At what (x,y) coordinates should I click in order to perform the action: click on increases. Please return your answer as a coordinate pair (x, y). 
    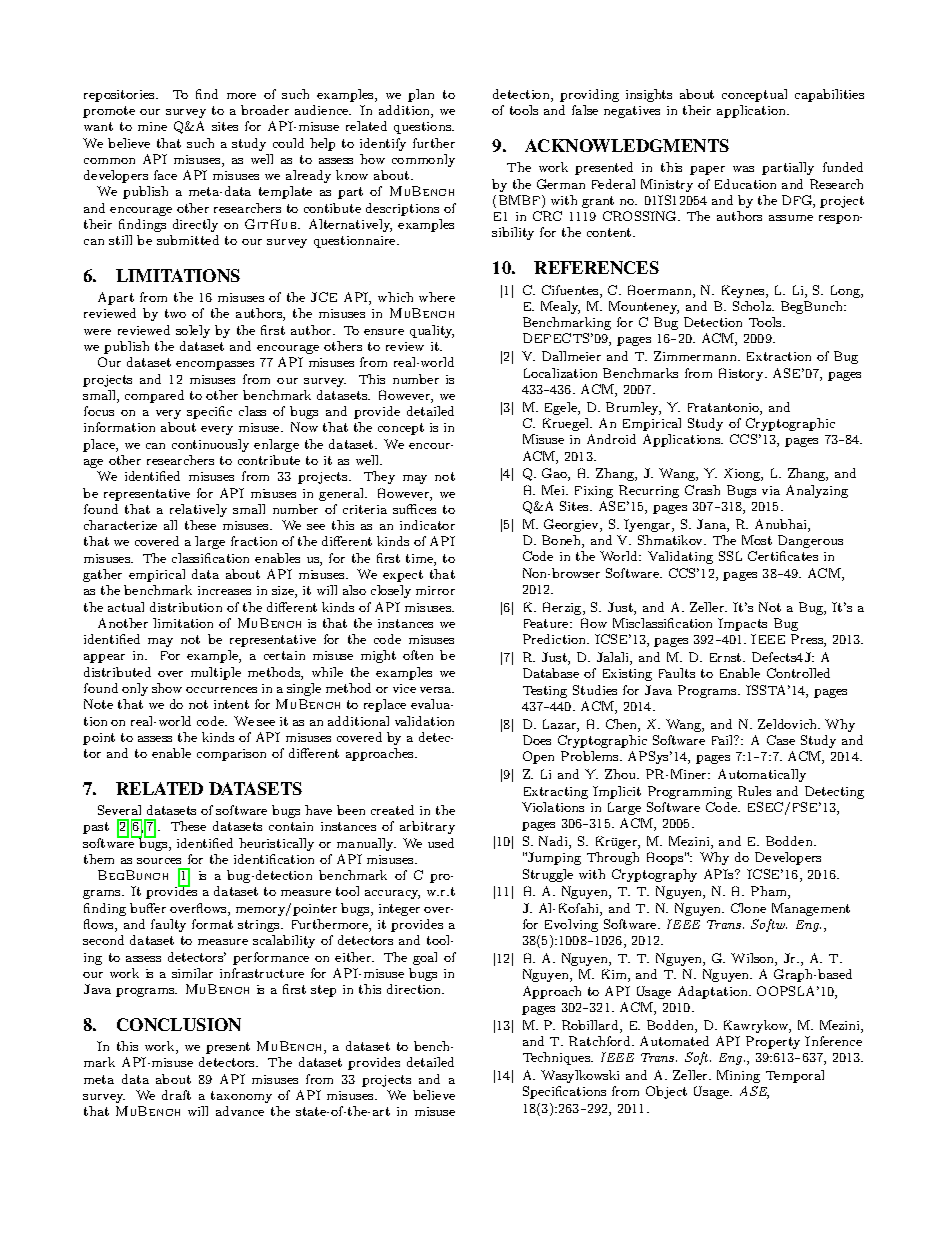
    Looking at the image, I should click on (224, 590).
